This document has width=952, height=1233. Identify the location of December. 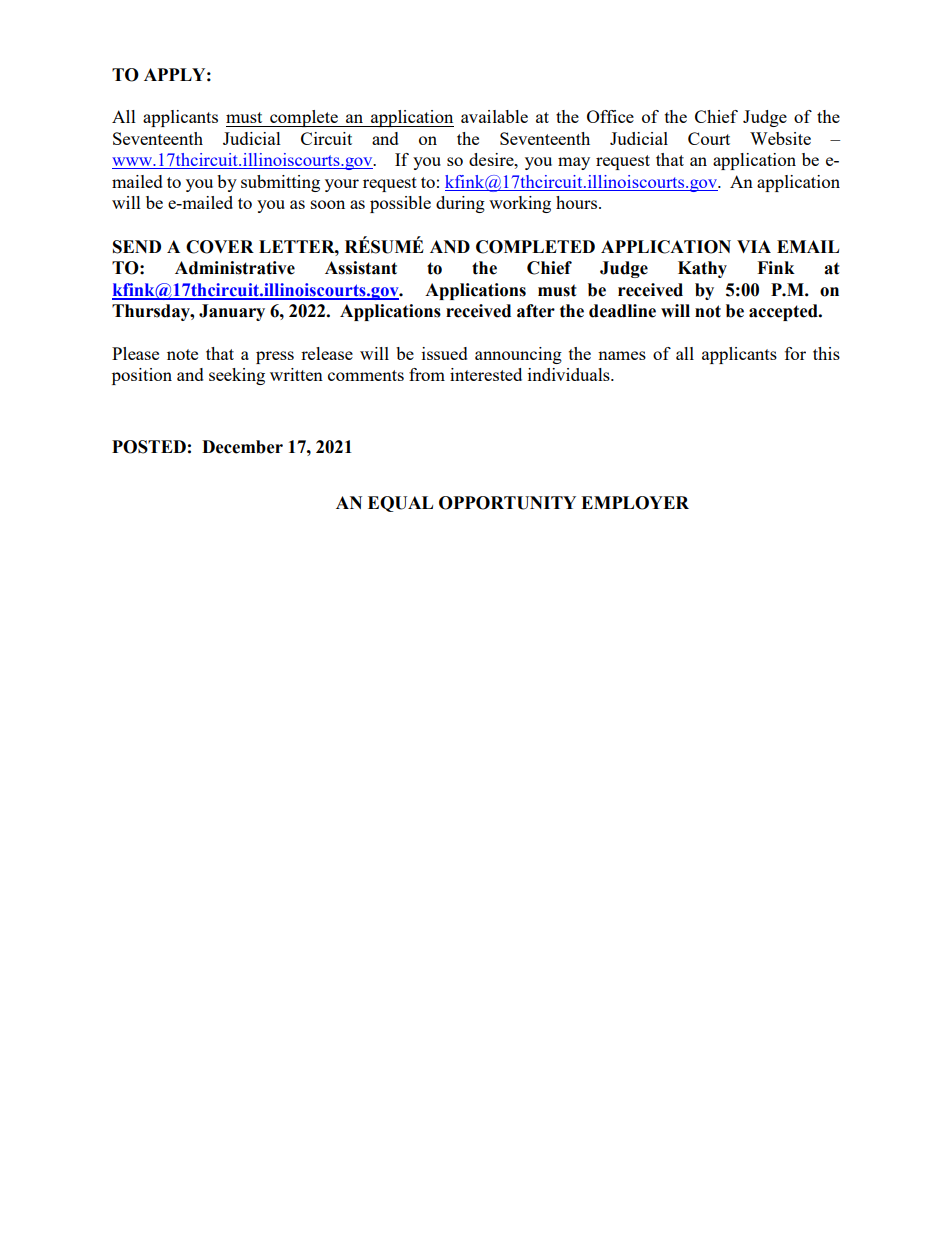
(242, 447).
